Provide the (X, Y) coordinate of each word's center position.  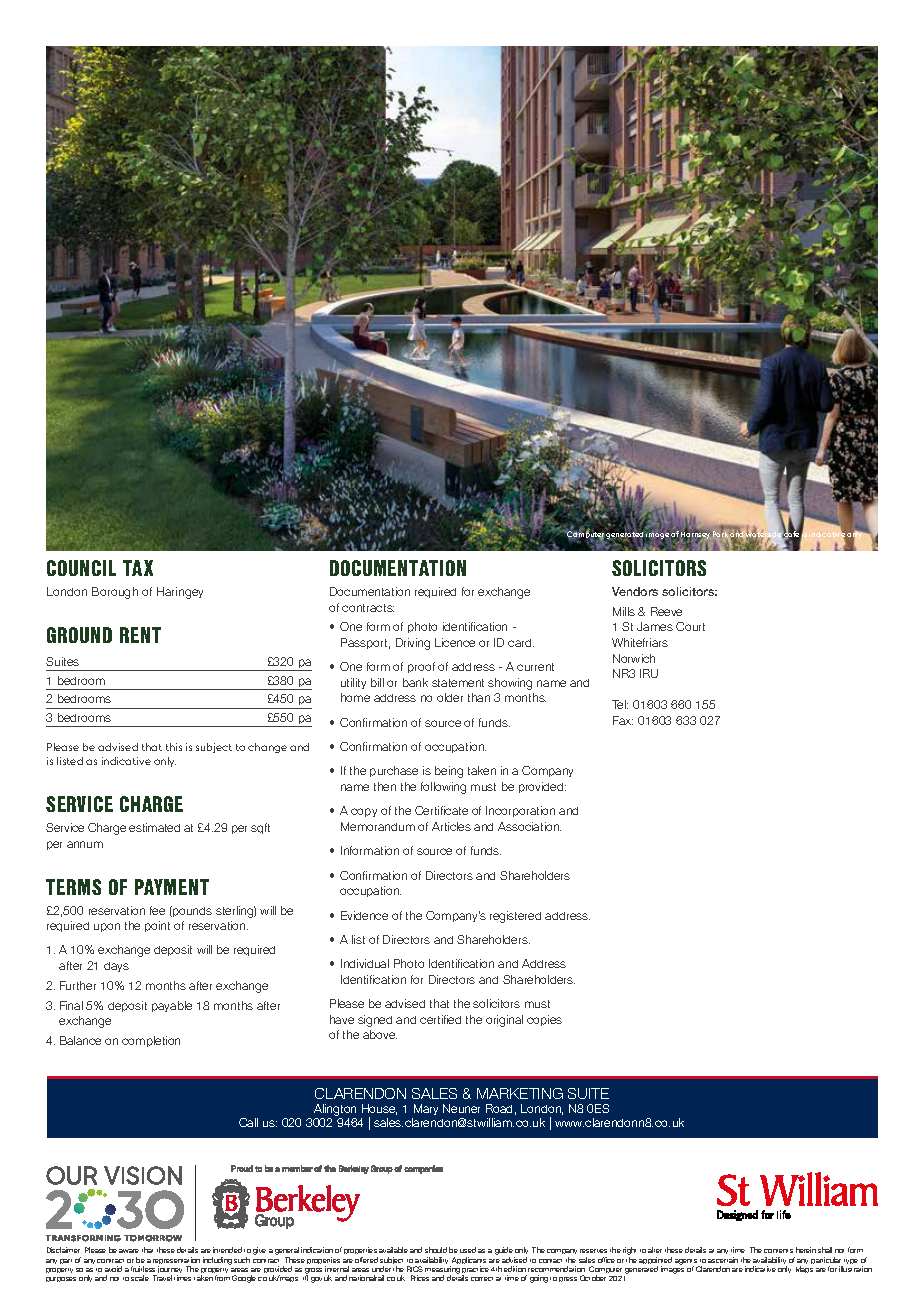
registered (515, 917)
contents (778, 1251)
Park (721, 535)
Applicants (469, 1262)
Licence (455, 642)
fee (157, 910)
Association (529, 826)
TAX (138, 568)
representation (176, 1262)
